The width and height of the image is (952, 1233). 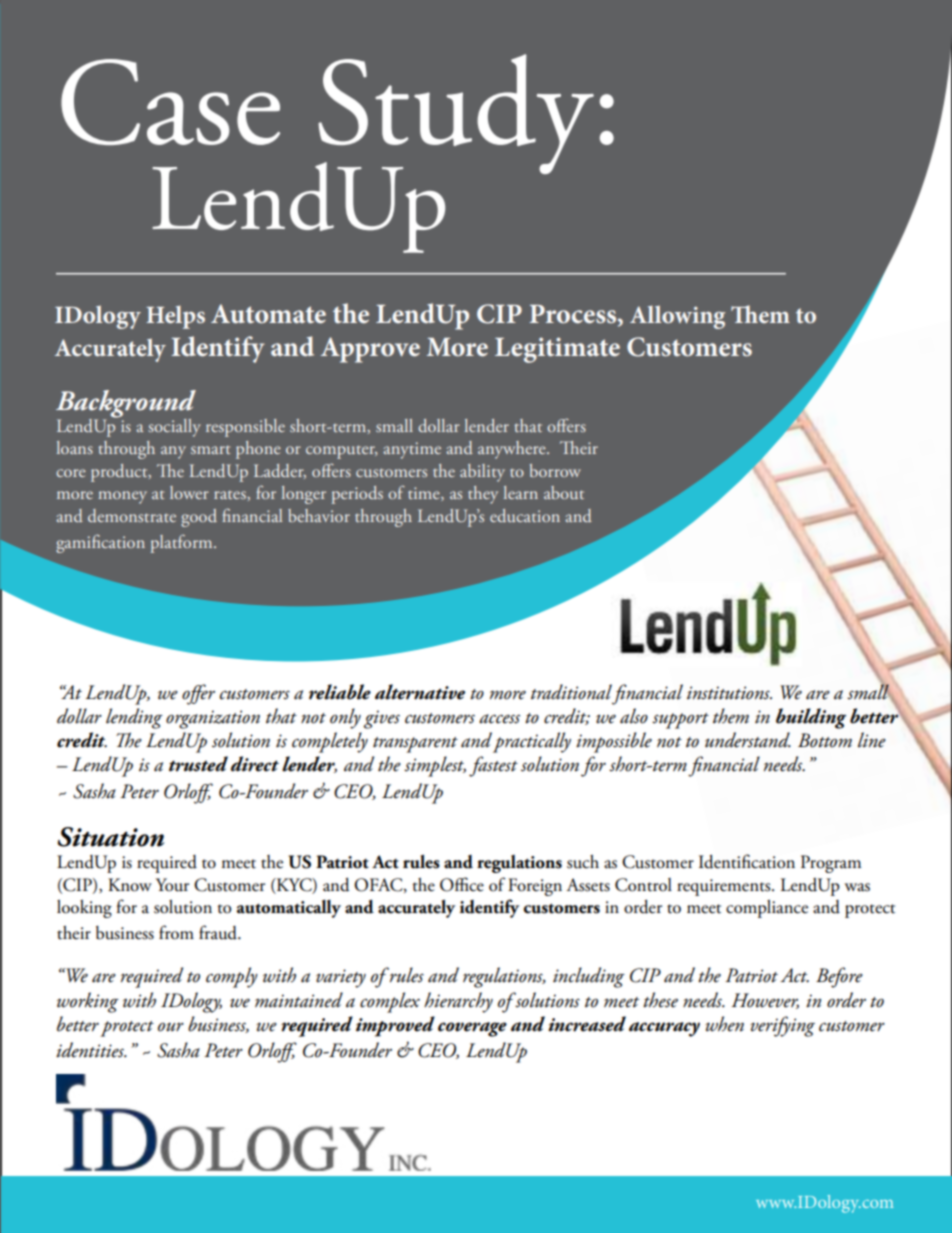 What do you see at coordinates (493, 766) in the image?
I see `fastest` at bounding box center [493, 766].
